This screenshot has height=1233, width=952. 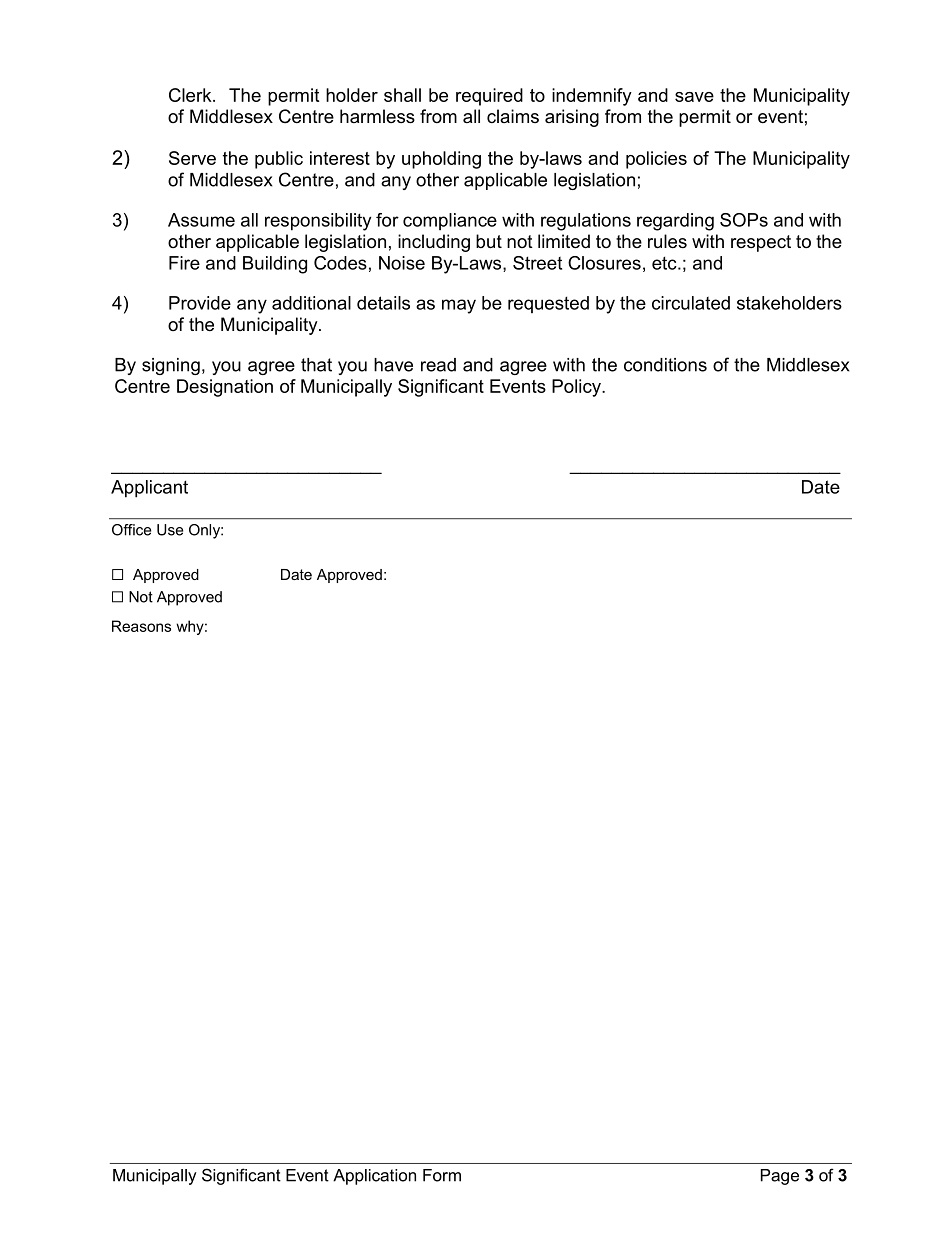 What do you see at coordinates (141, 626) in the screenshot?
I see `Reasons` at bounding box center [141, 626].
